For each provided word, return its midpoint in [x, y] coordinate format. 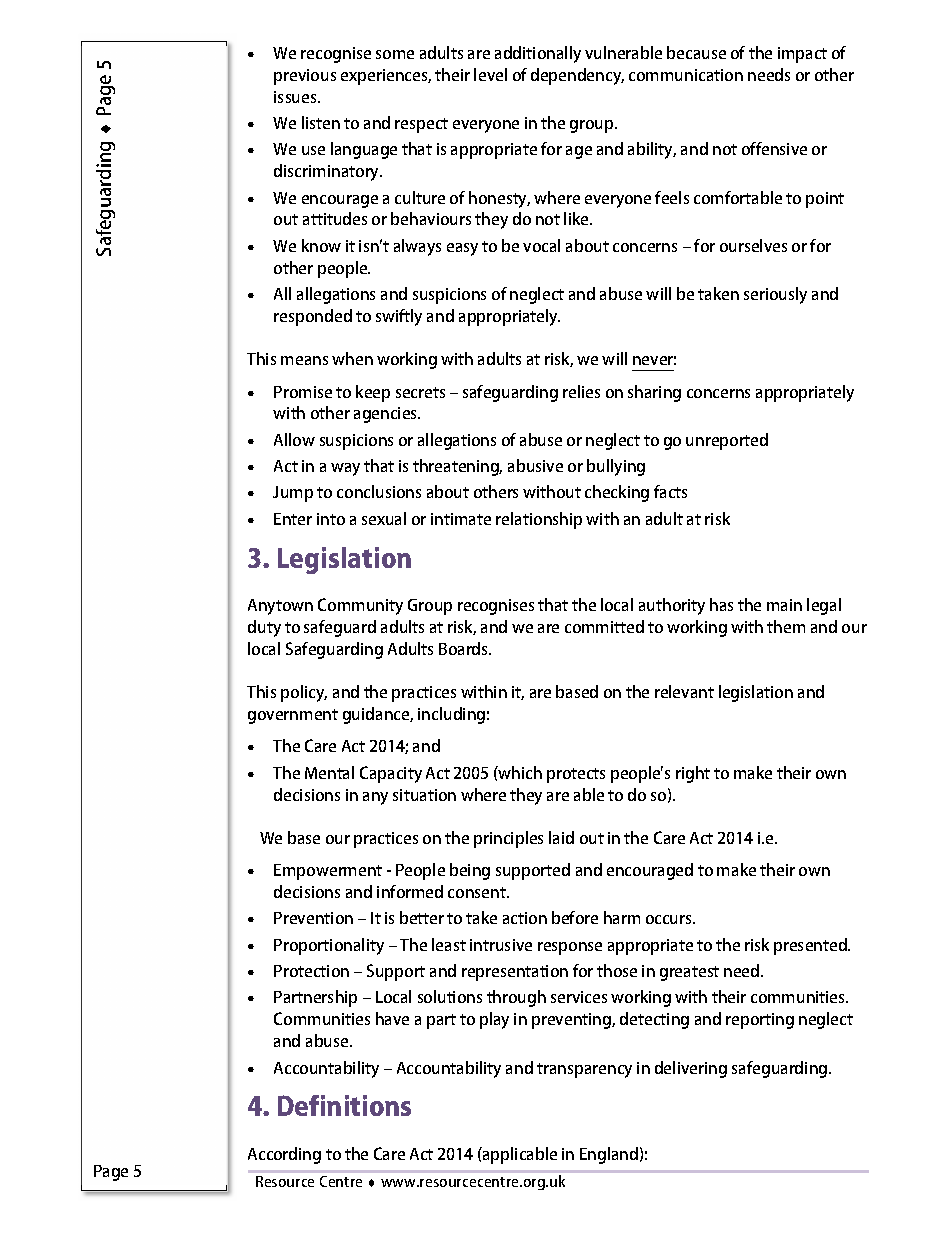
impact [802, 55]
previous [305, 77]
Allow [294, 439]
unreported [727, 441]
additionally [538, 54]
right [693, 774]
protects [576, 775]
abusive [535, 465]
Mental [329, 772]
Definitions [344, 1105]
